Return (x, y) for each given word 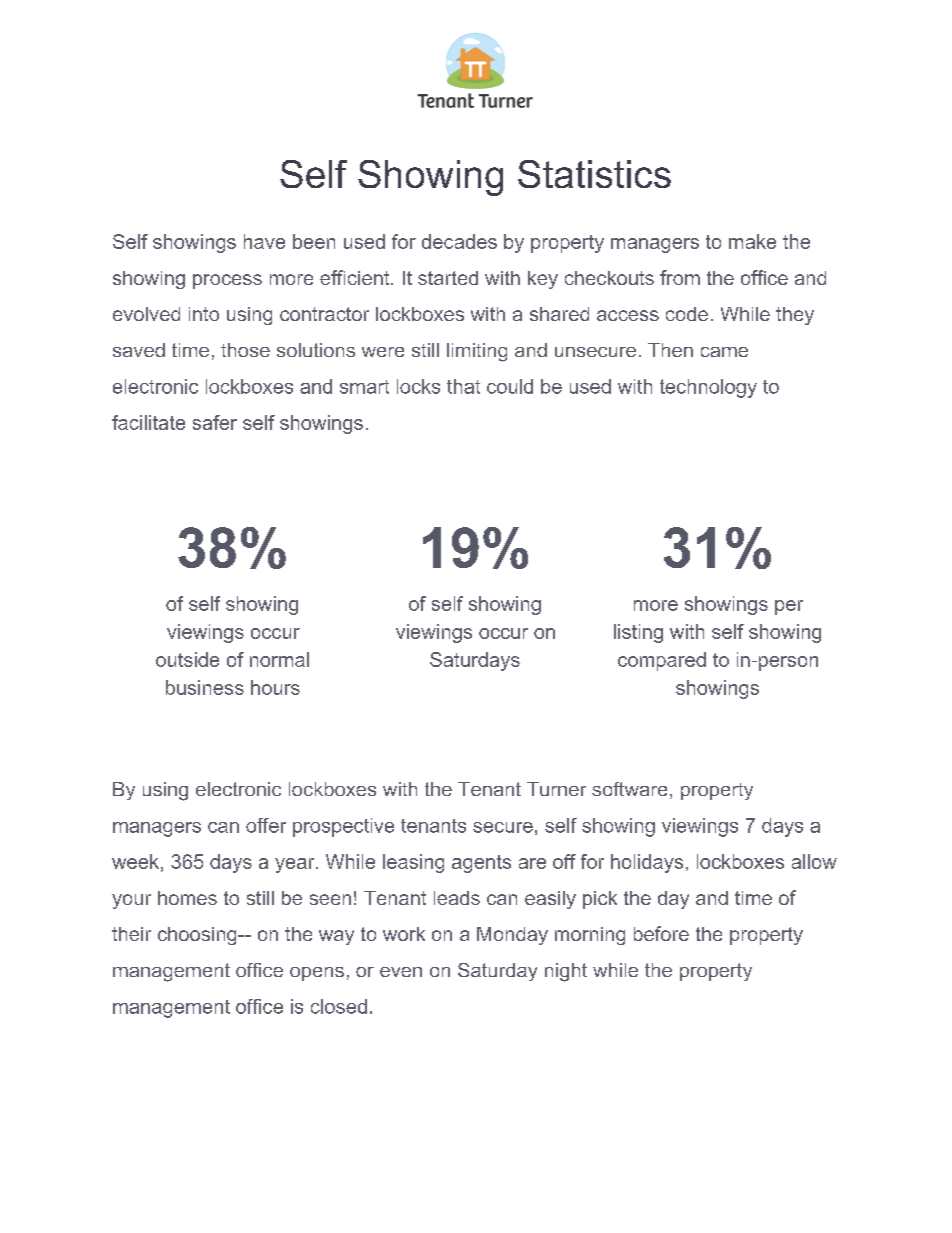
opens (317, 974)
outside (187, 659)
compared (662, 661)
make (752, 241)
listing (638, 633)
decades (459, 241)
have (264, 241)
